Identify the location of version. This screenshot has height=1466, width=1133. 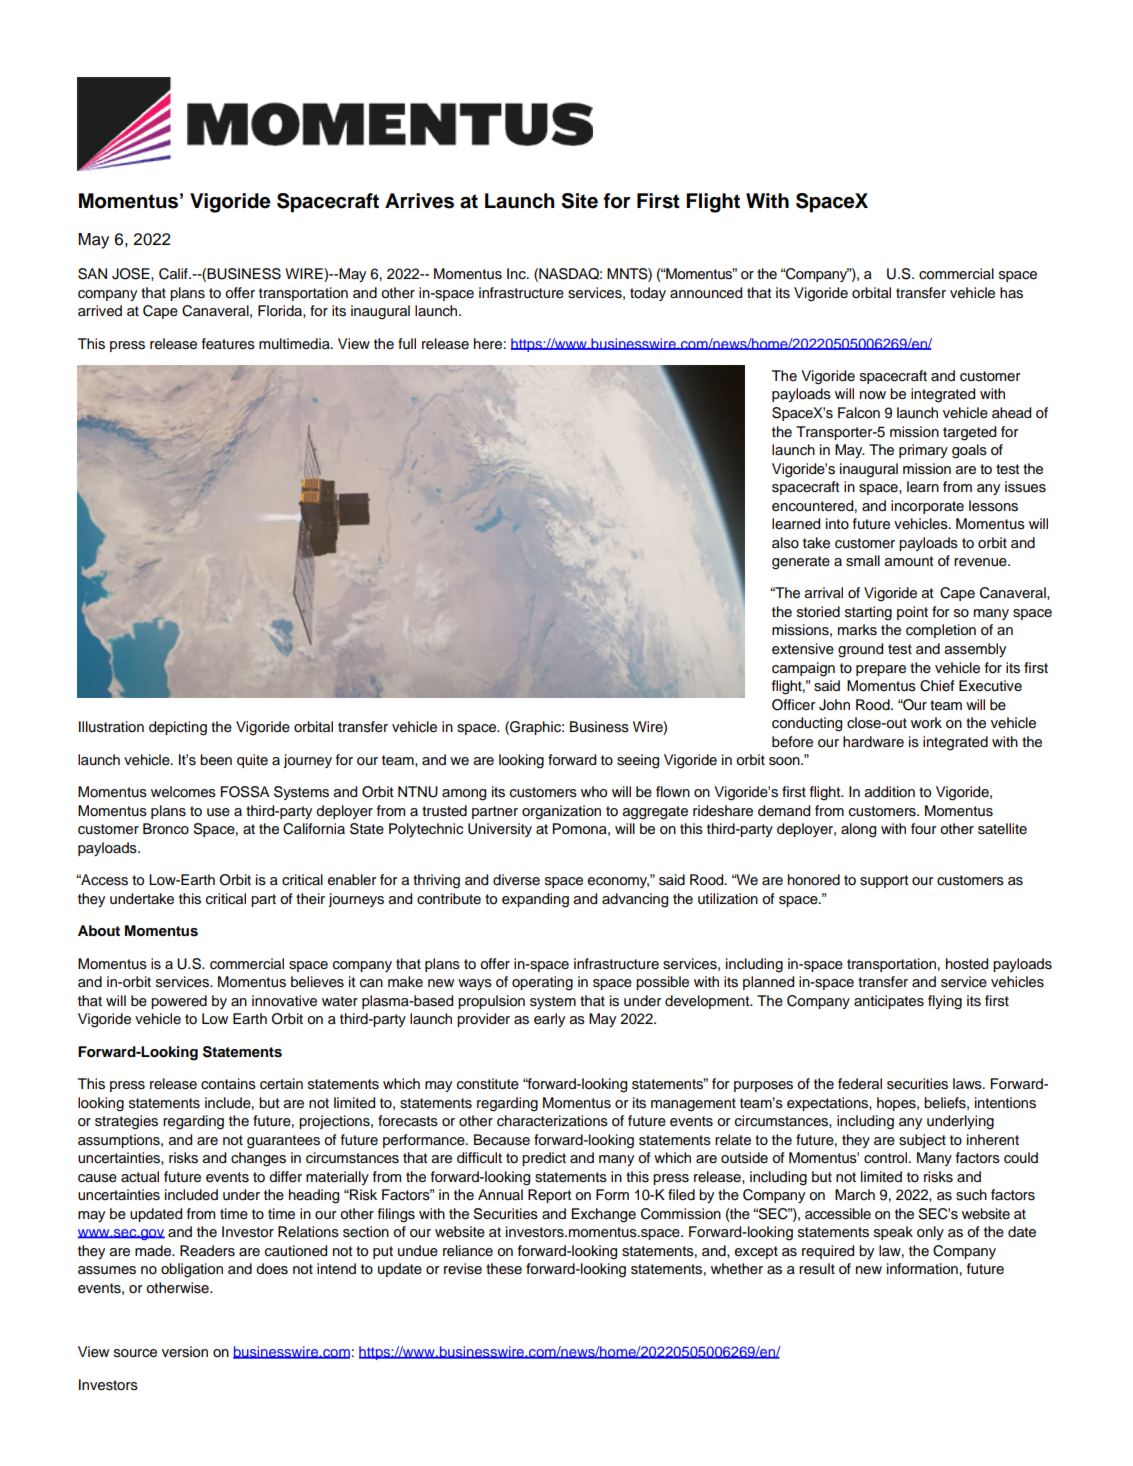
(185, 1352).
